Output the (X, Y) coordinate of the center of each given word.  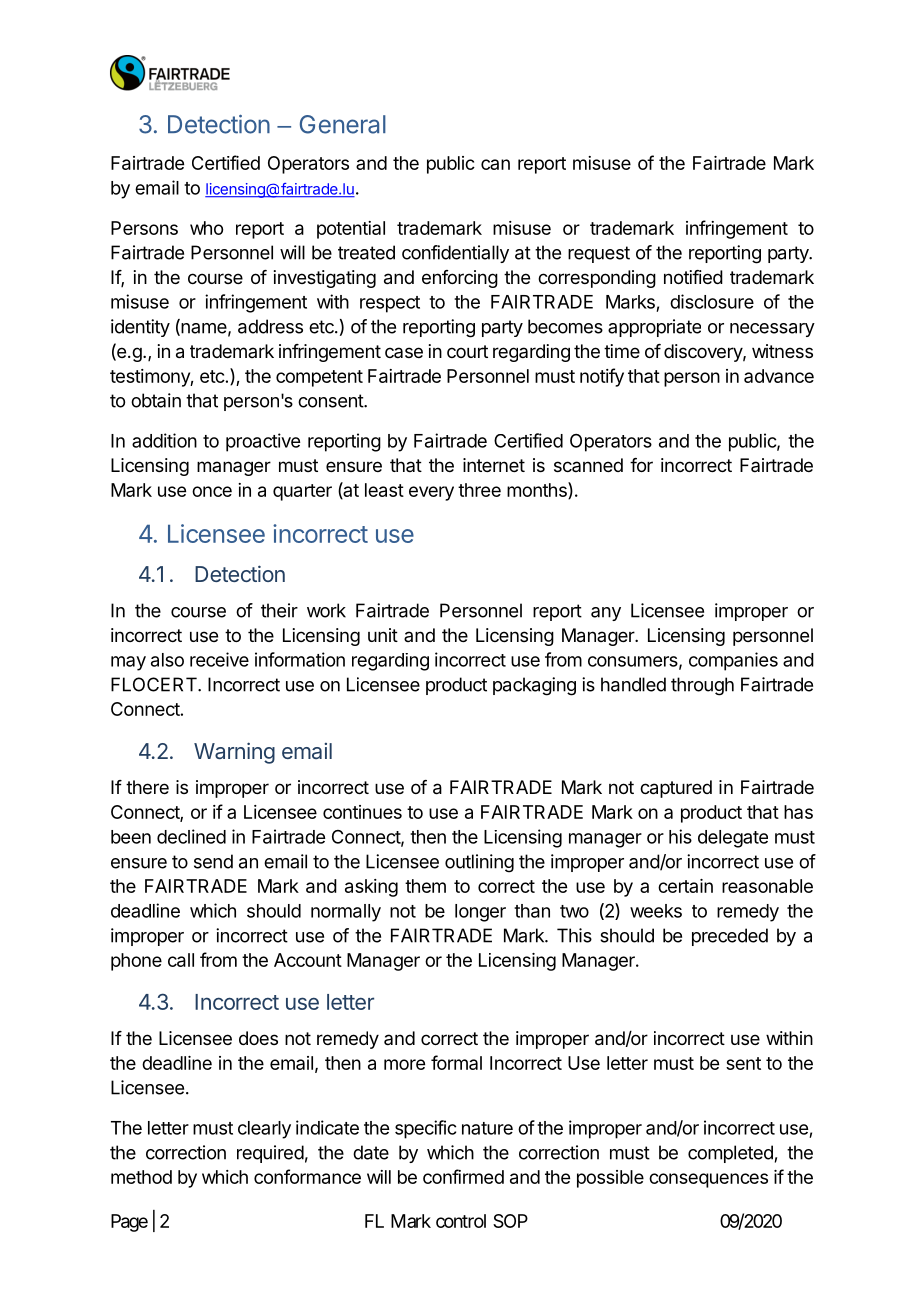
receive (219, 659)
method (141, 1177)
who (206, 228)
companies (733, 661)
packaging (534, 686)
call (181, 960)
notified (693, 277)
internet (494, 465)
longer (480, 913)
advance (779, 376)
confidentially (455, 254)
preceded (730, 937)
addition (164, 440)
